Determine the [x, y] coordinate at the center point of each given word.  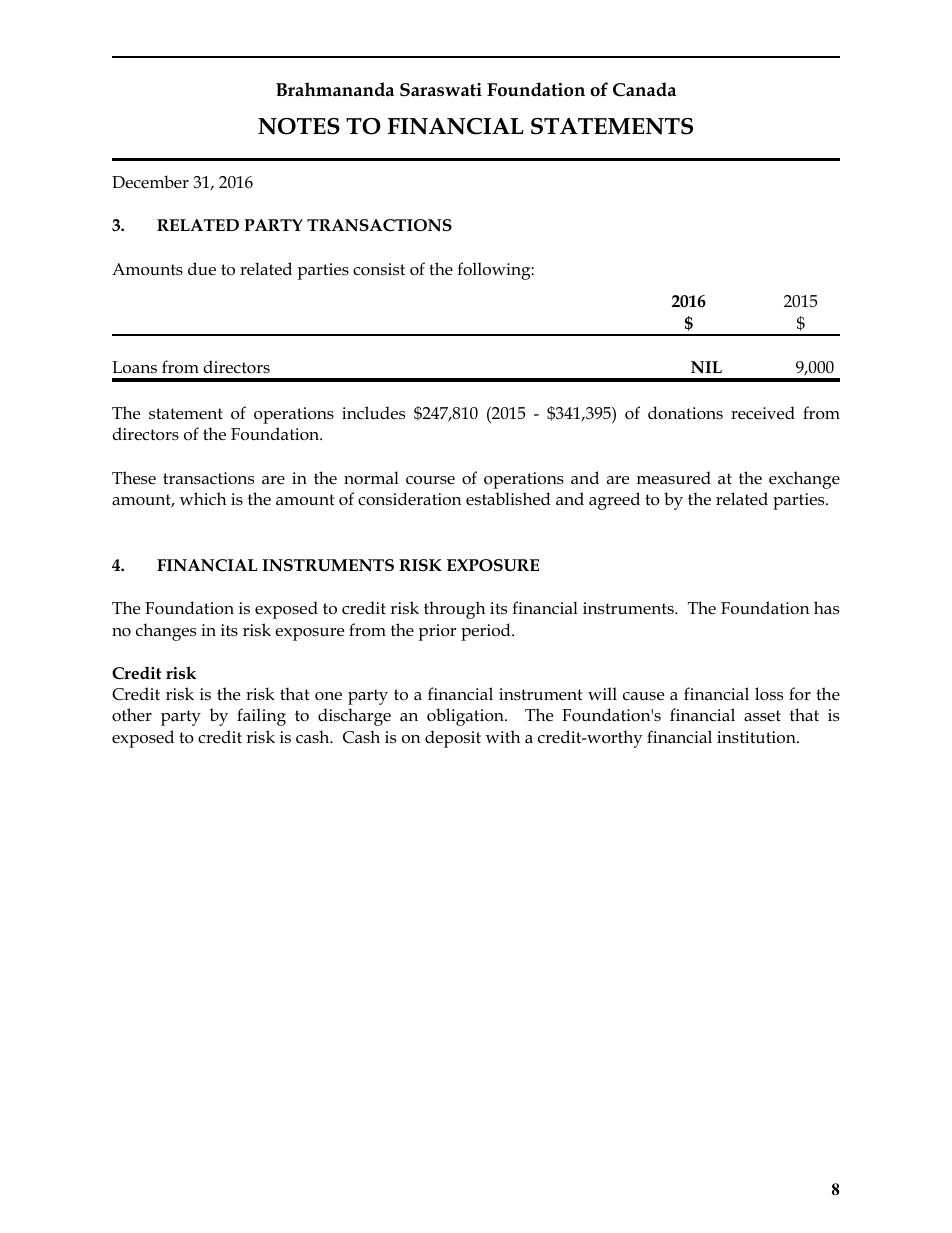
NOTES [299, 126]
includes [373, 413]
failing [261, 717]
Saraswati [441, 90]
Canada [644, 89]
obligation [466, 717]
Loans [134, 367]
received [763, 413]
